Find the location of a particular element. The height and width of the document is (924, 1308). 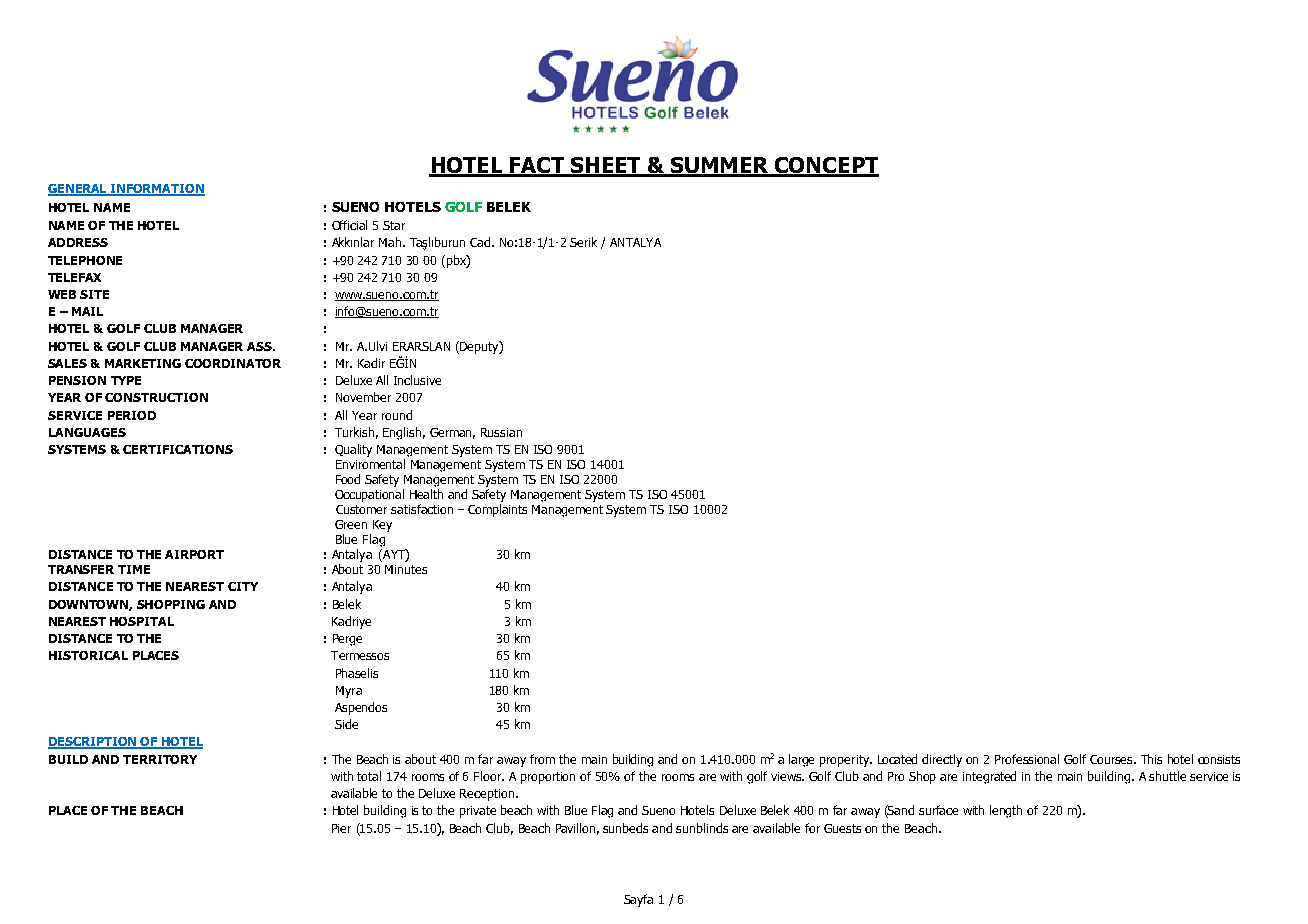

Health is located at coordinates (426, 494).
